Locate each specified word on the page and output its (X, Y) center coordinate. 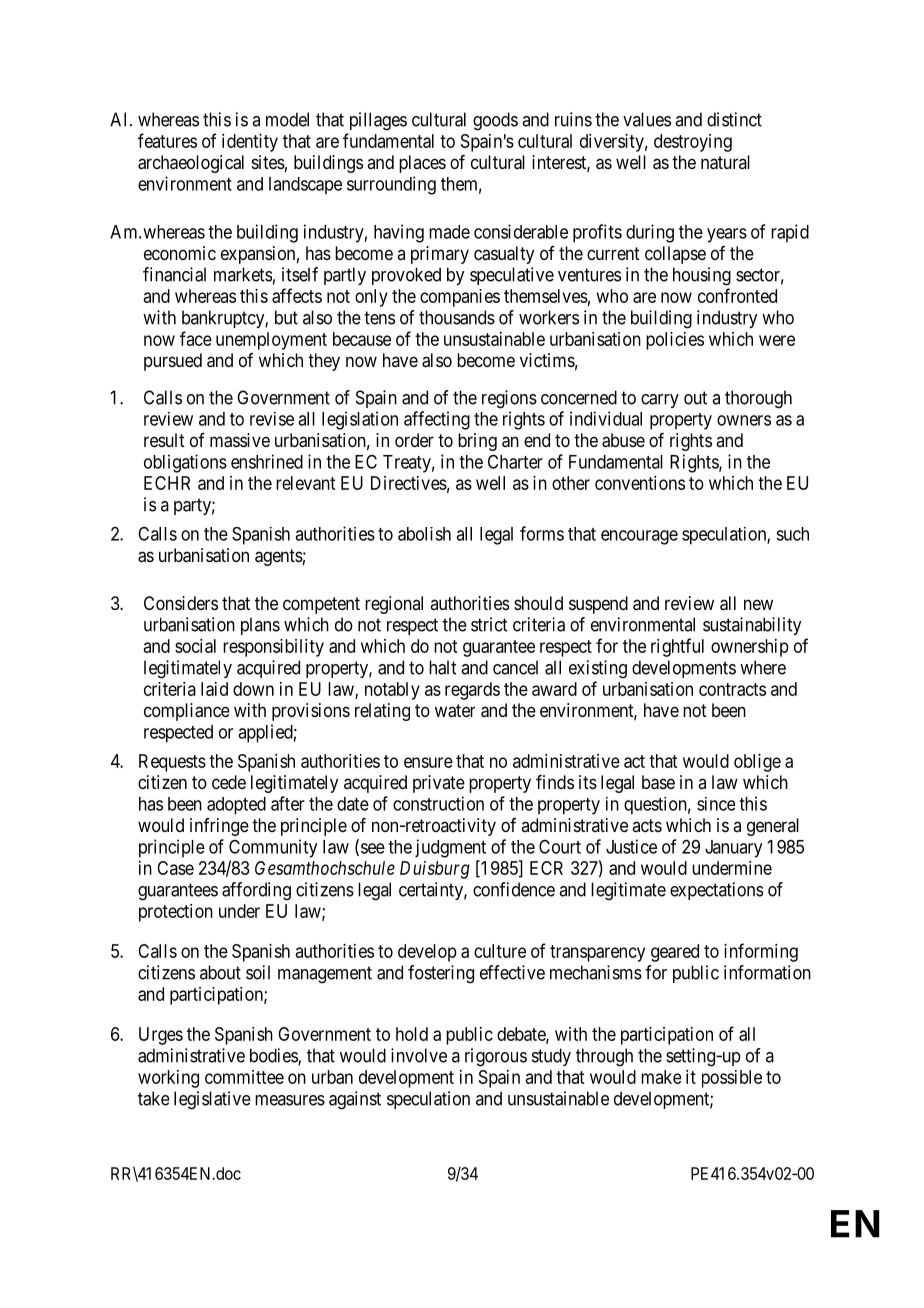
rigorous (496, 1057)
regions (509, 399)
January (733, 849)
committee (244, 1077)
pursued (173, 362)
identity (250, 143)
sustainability (752, 626)
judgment (450, 848)
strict (489, 624)
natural (725, 162)
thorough (758, 399)
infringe (219, 827)
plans (260, 626)
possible (732, 1079)
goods (495, 121)
